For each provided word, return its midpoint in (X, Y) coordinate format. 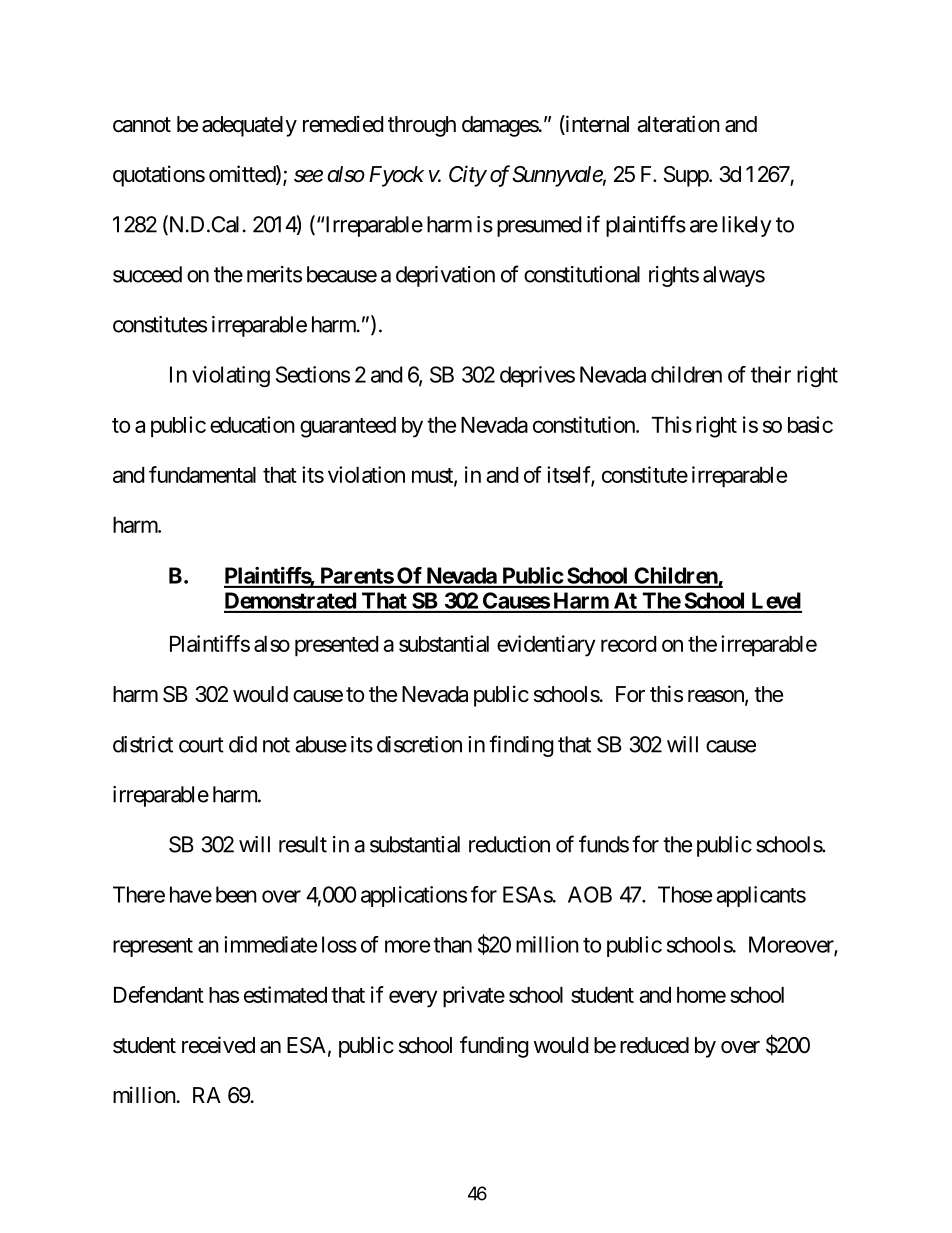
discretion (419, 744)
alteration (678, 124)
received (218, 1045)
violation (366, 474)
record (628, 644)
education (252, 424)
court (201, 745)
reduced (654, 1045)
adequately (249, 126)
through (422, 126)
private (474, 997)
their (771, 374)
